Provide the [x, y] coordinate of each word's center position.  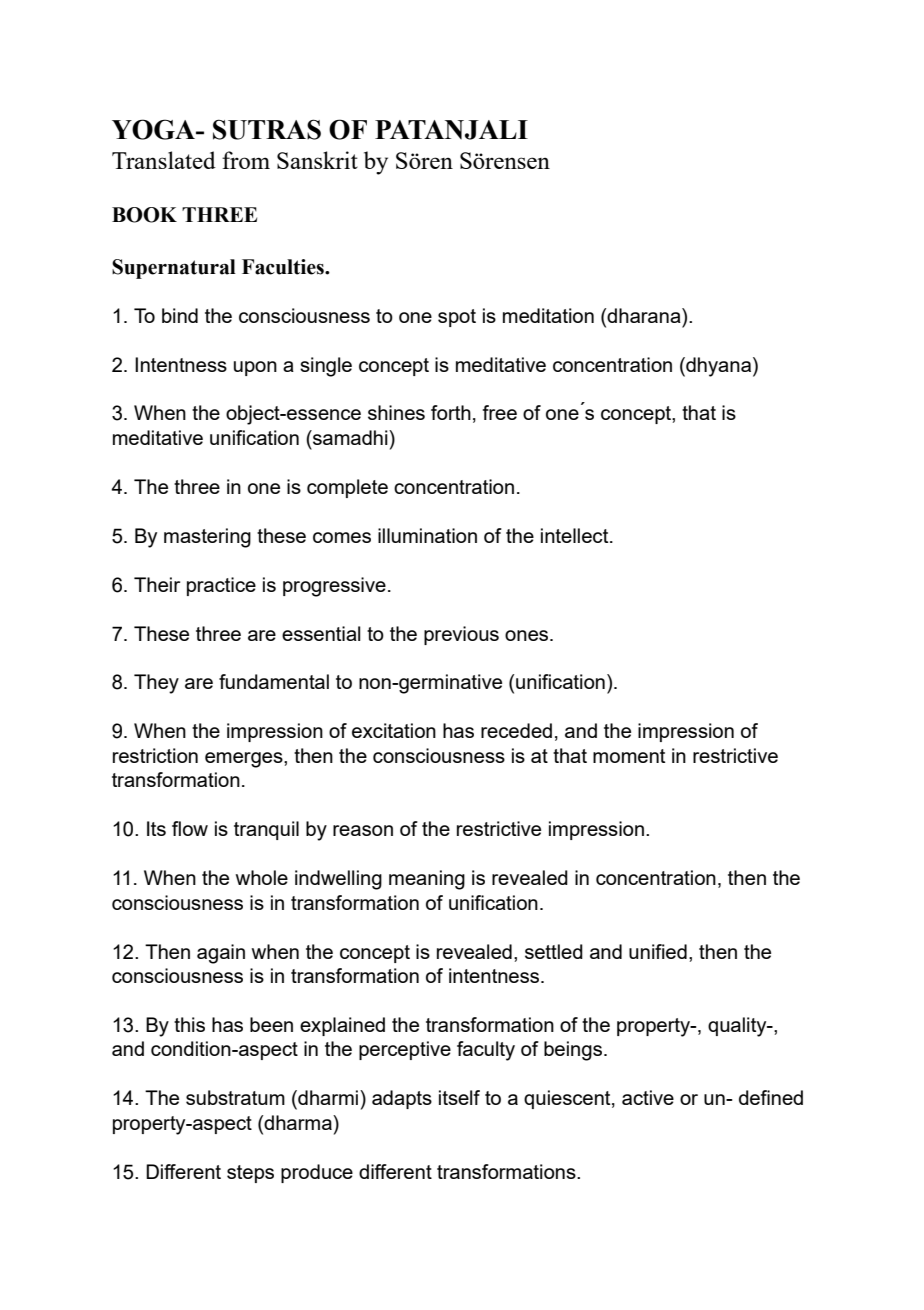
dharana [644, 315]
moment [629, 756]
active [648, 1097]
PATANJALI [451, 130]
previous [461, 635]
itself [459, 1097]
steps [250, 1174]
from [246, 160]
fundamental [274, 681]
